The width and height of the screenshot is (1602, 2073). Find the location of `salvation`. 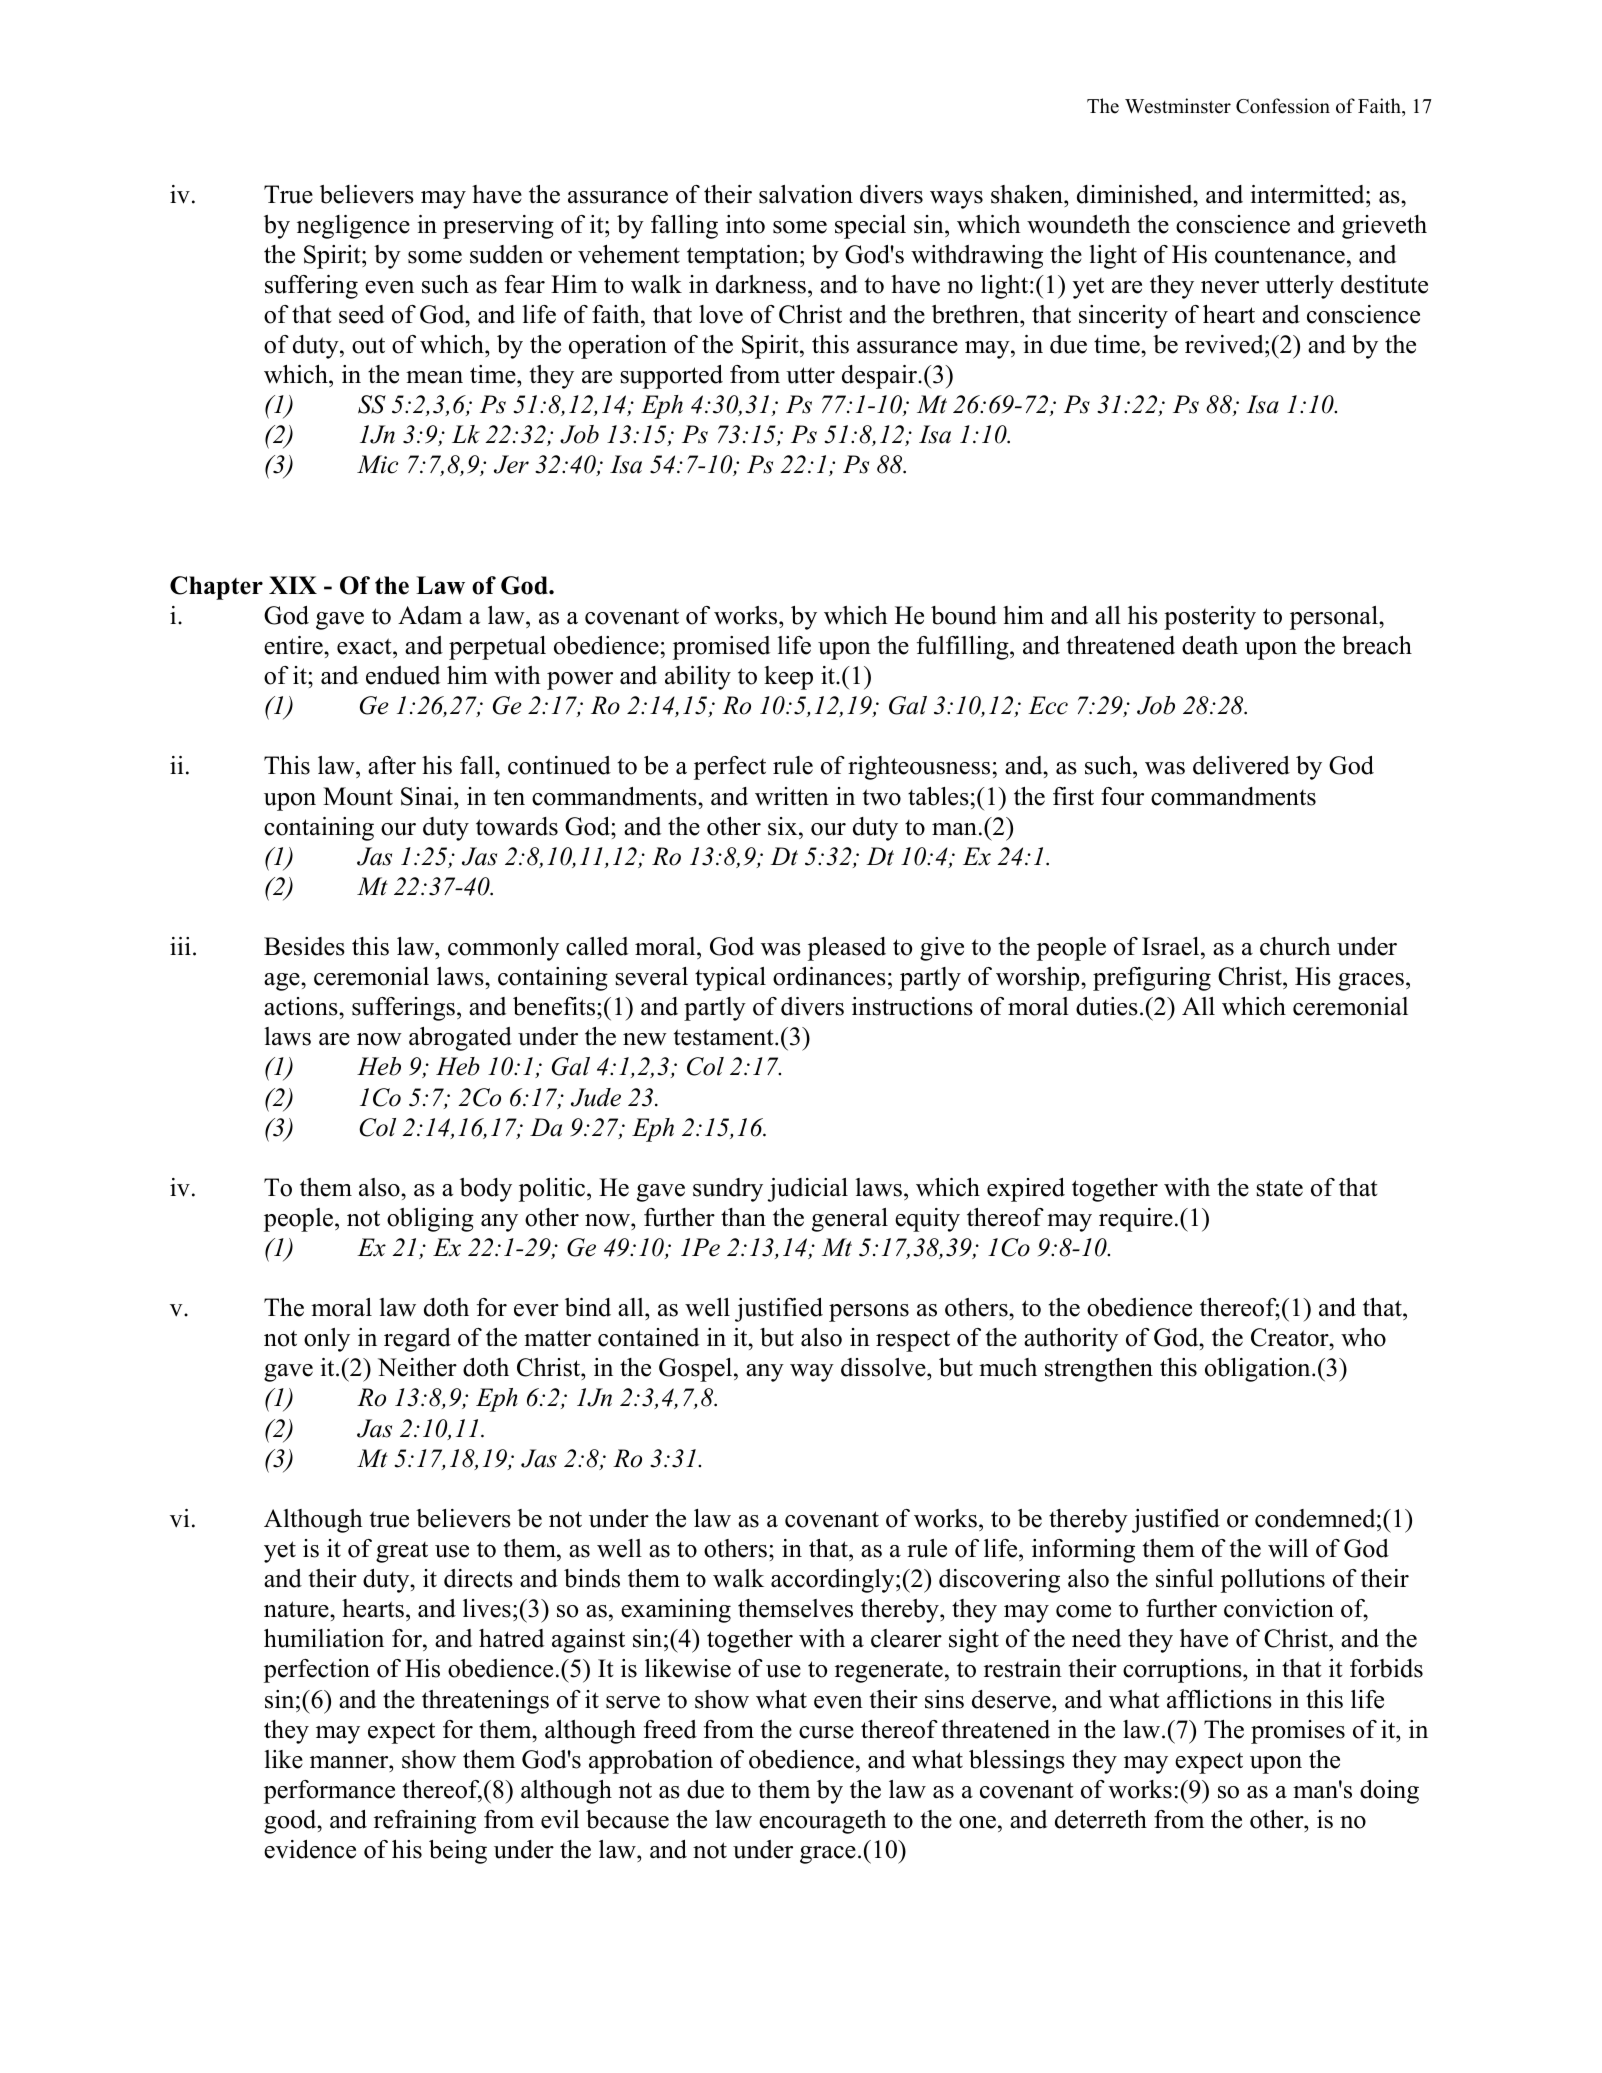

salvation is located at coordinates (806, 194).
